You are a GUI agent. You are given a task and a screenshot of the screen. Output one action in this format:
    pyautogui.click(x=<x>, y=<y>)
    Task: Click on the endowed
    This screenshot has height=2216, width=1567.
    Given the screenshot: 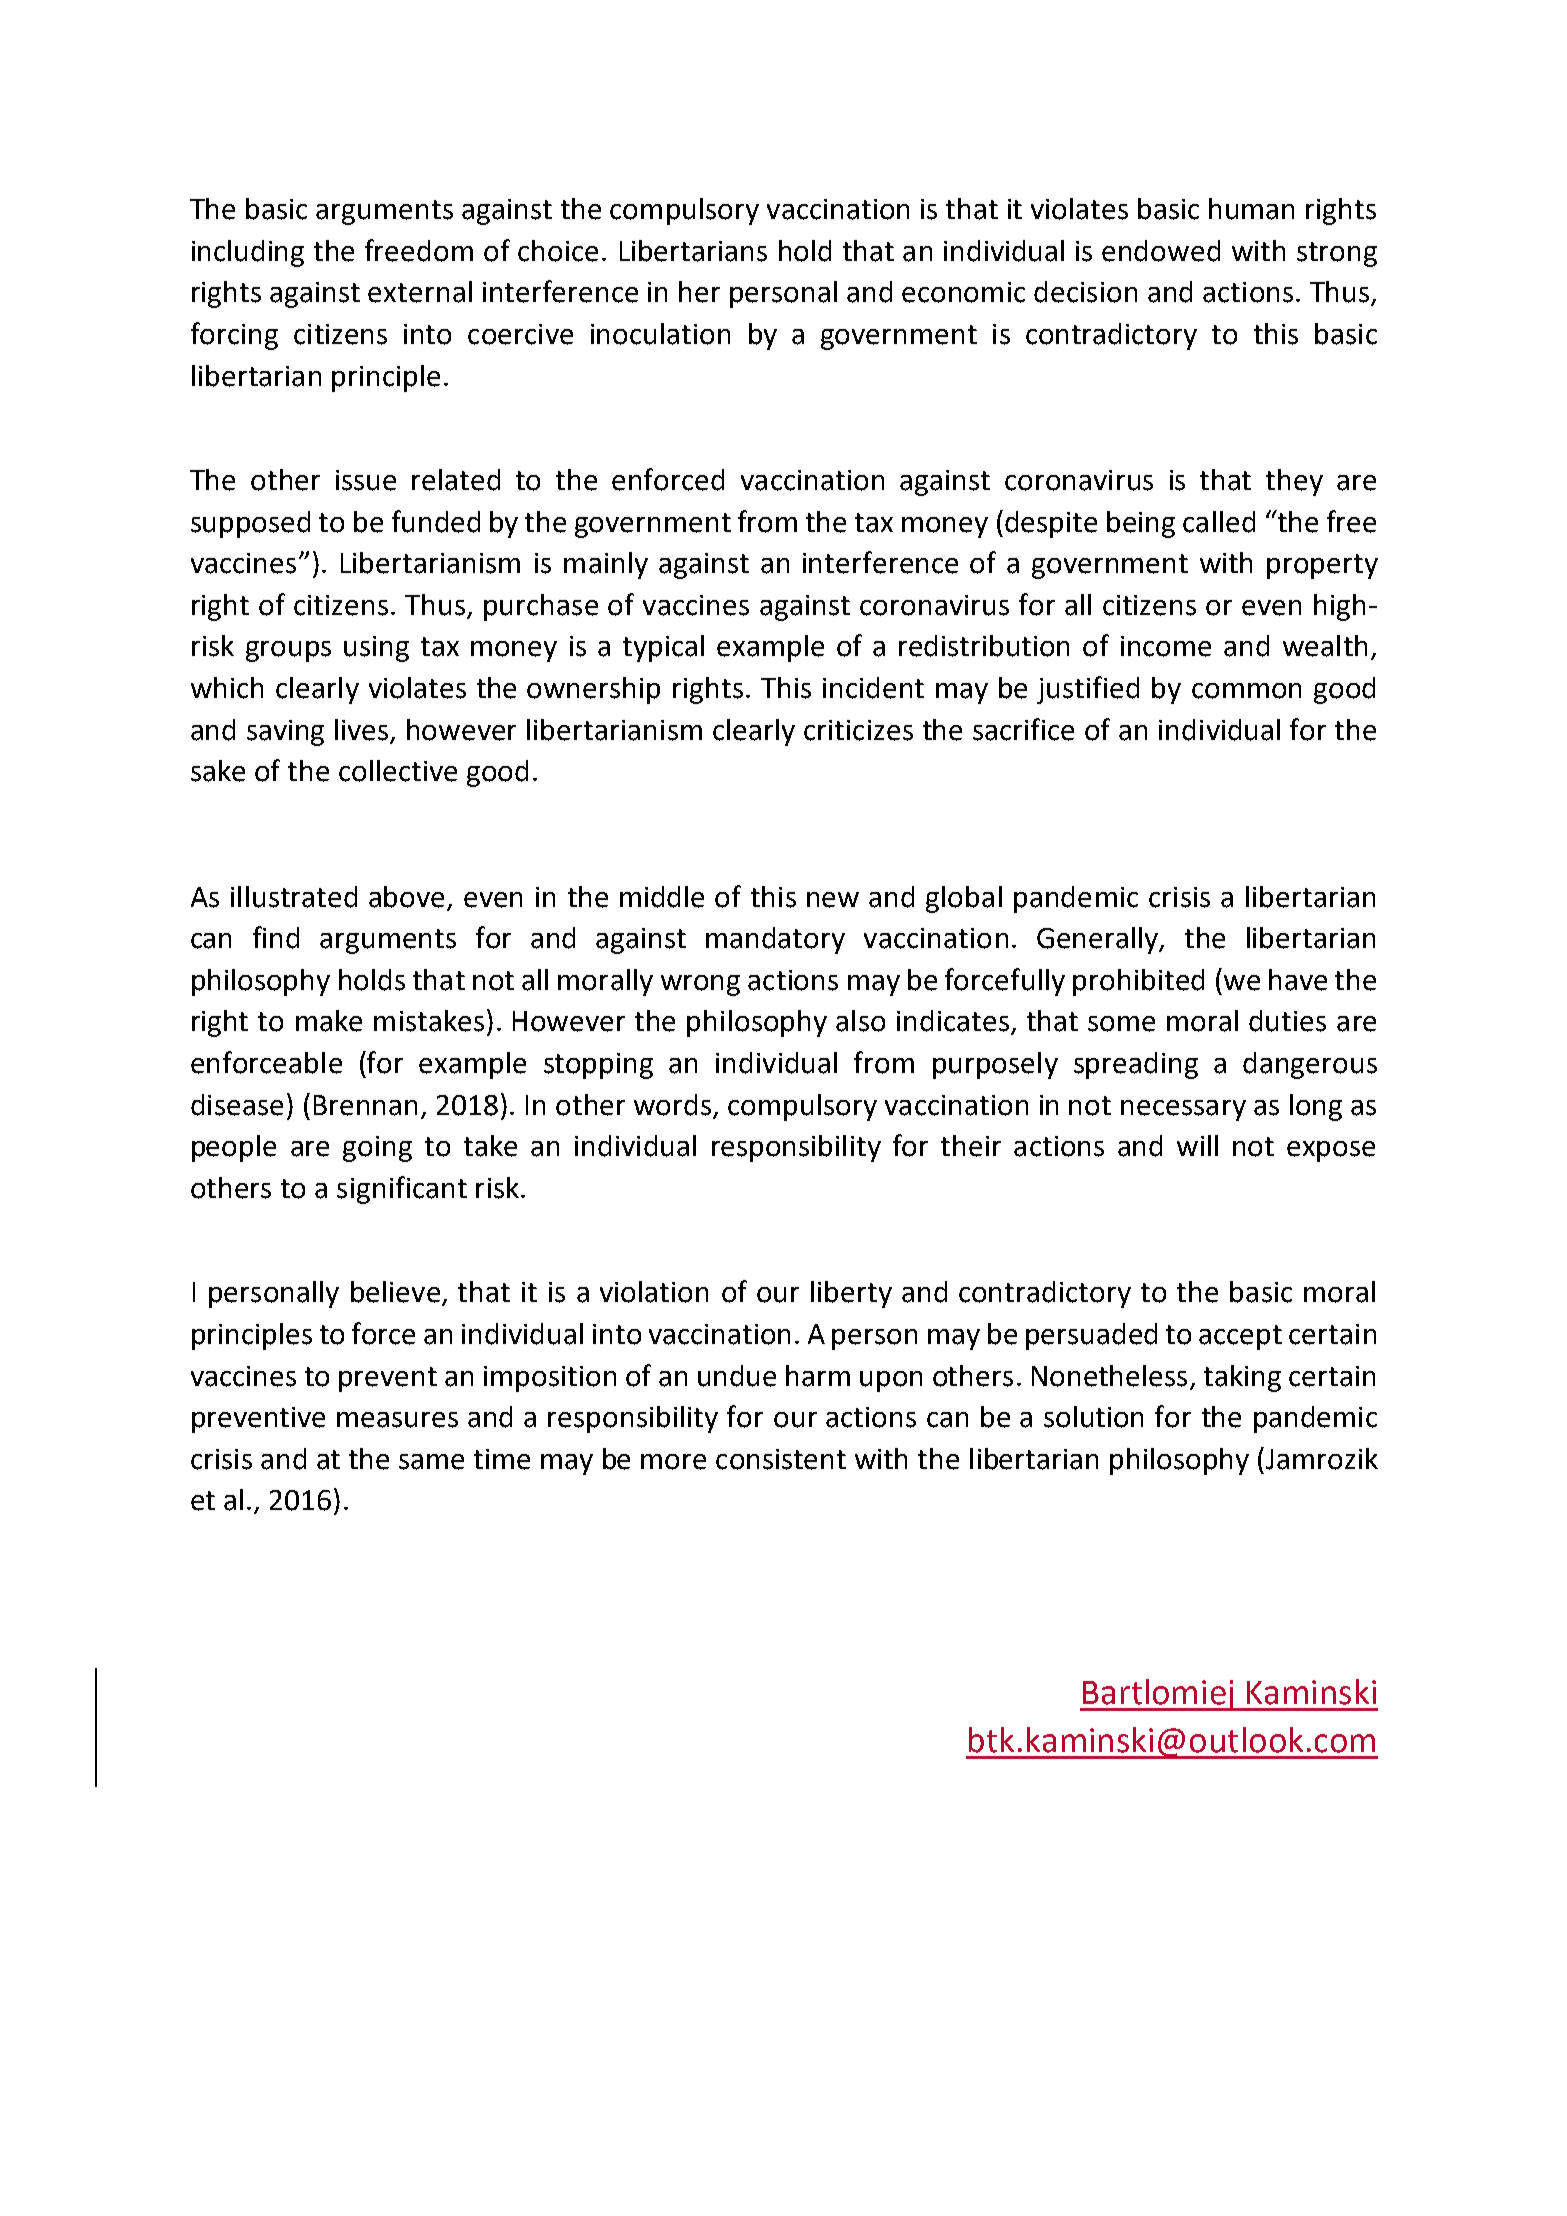 What is the action you would take?
    pyautogui.click(x=1161, y=251)
